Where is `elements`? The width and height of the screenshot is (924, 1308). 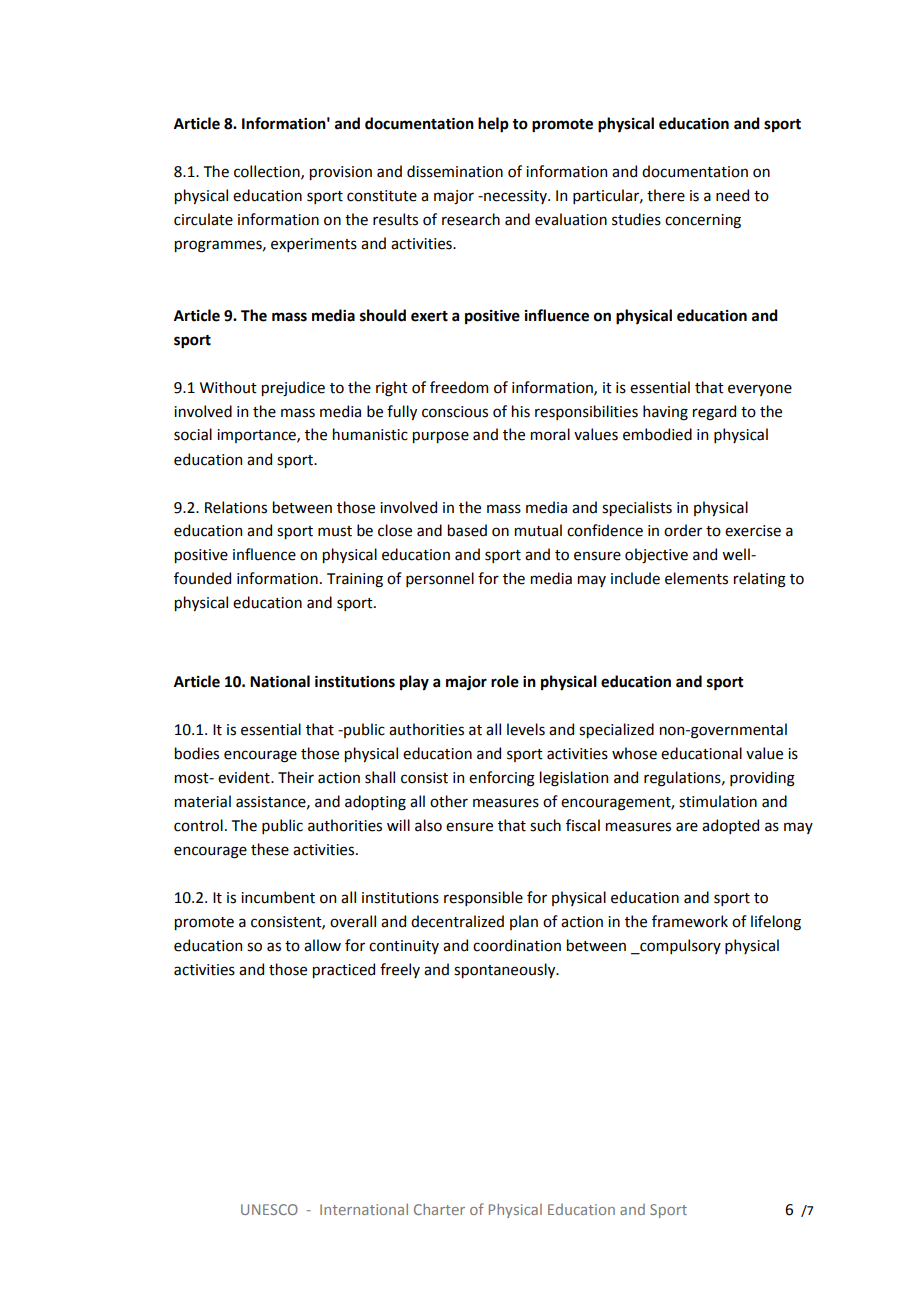 elements is located at coordinates (696, 578).
